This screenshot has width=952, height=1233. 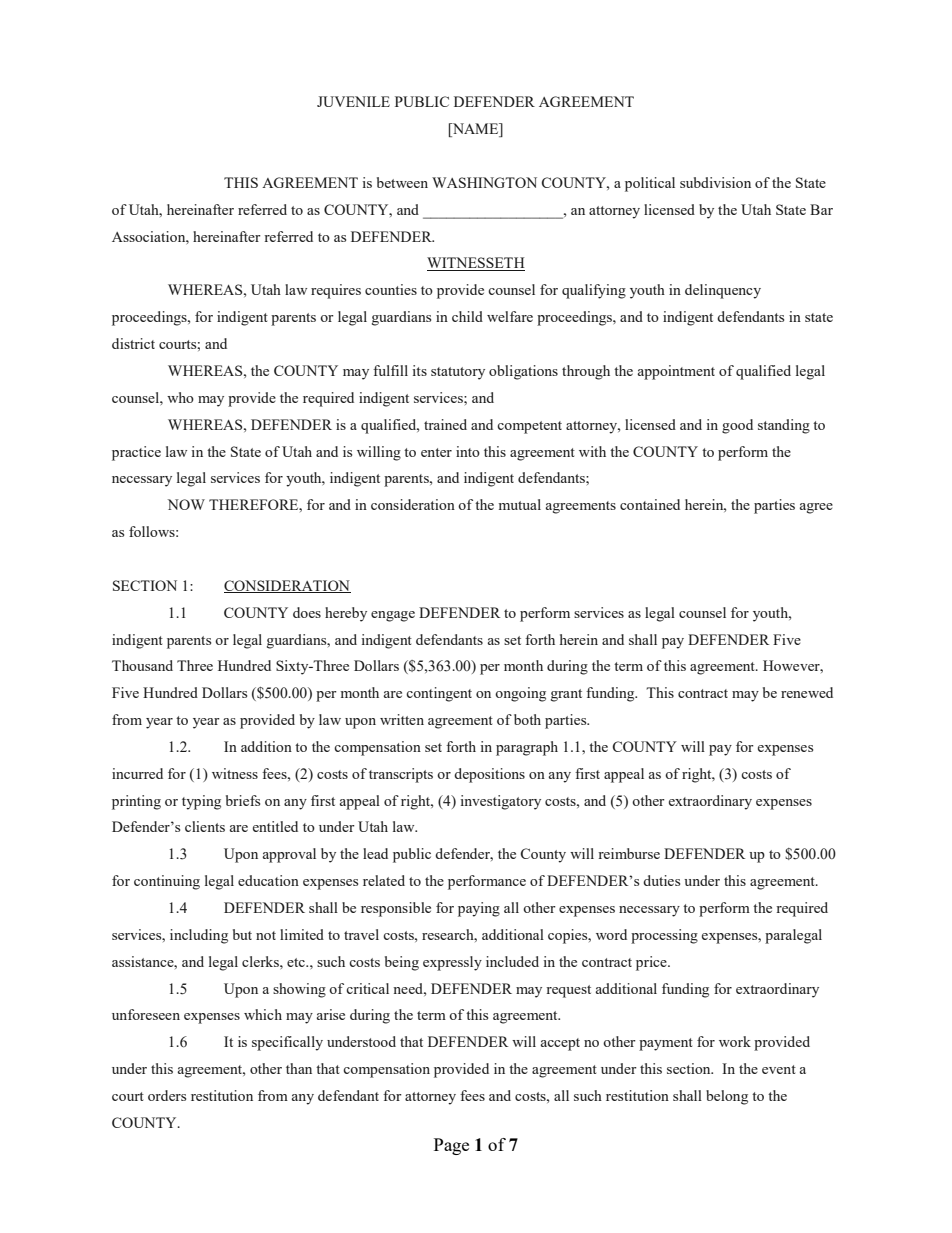 I want to click on renewed, so click(x=807, y=692).
